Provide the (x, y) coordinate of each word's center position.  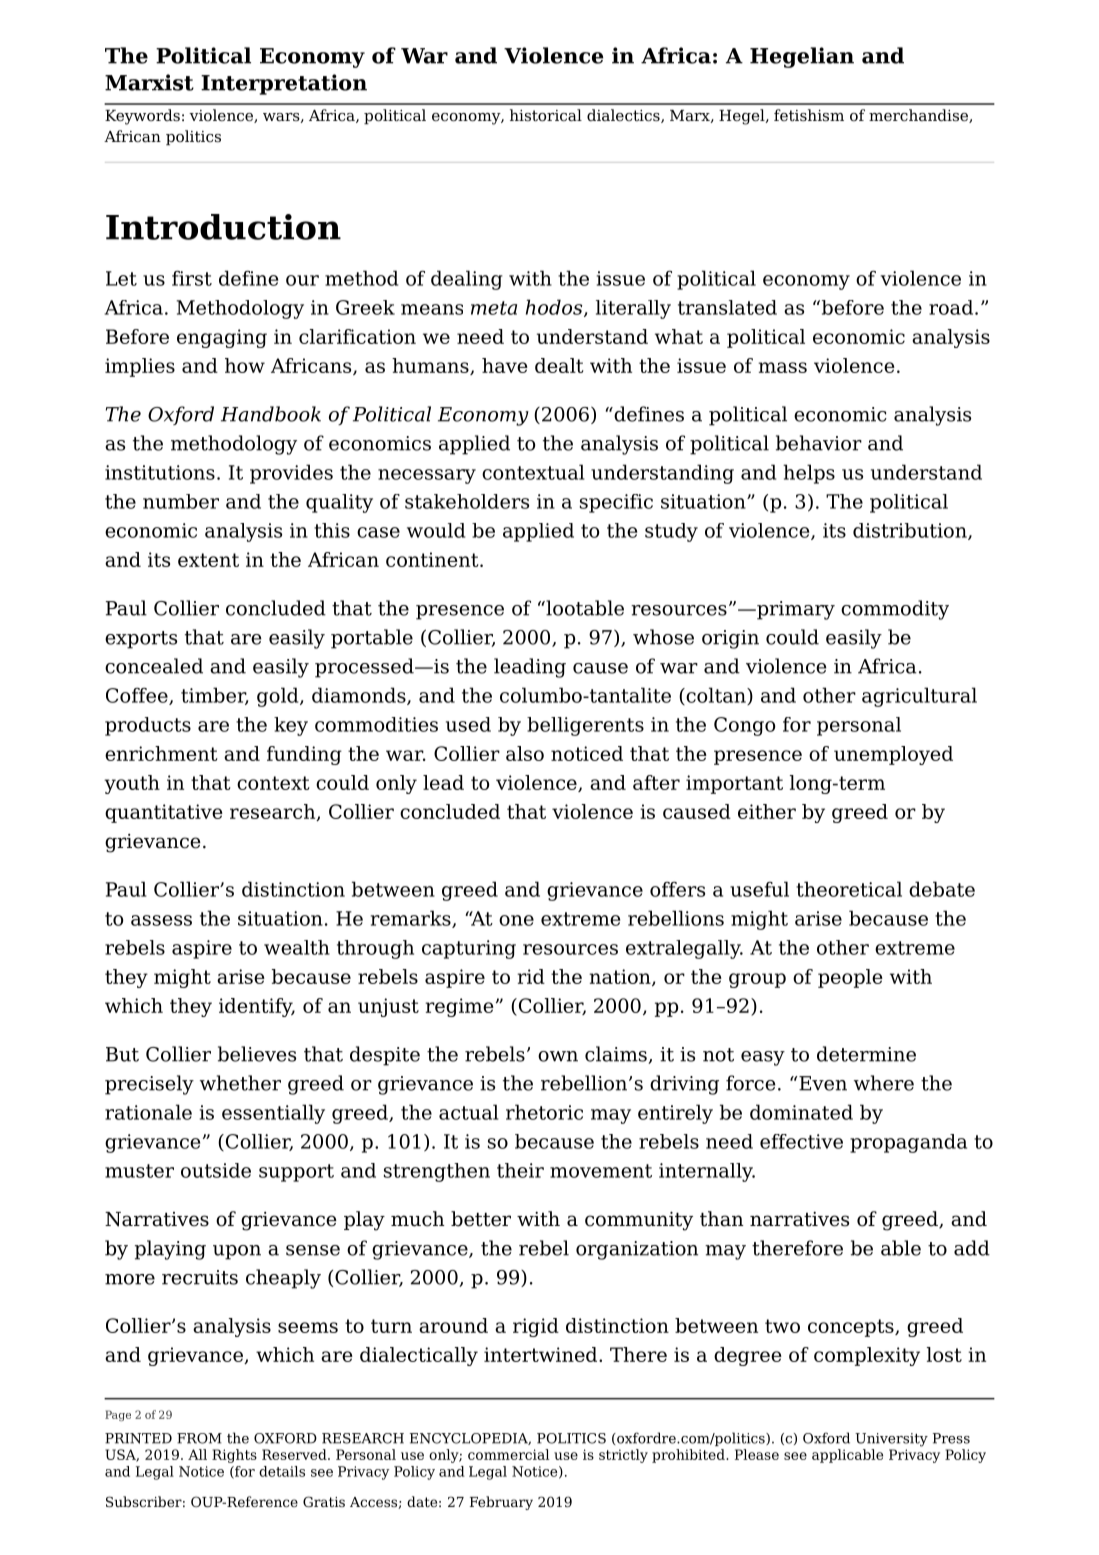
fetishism (809, 115)
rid (531, 976)
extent (208, 560)
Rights (234, 1456)
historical (546, 115)
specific (616, 503)
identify (257, 1007)
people (850, 978)
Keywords (142, 117)
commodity (895, 610)
